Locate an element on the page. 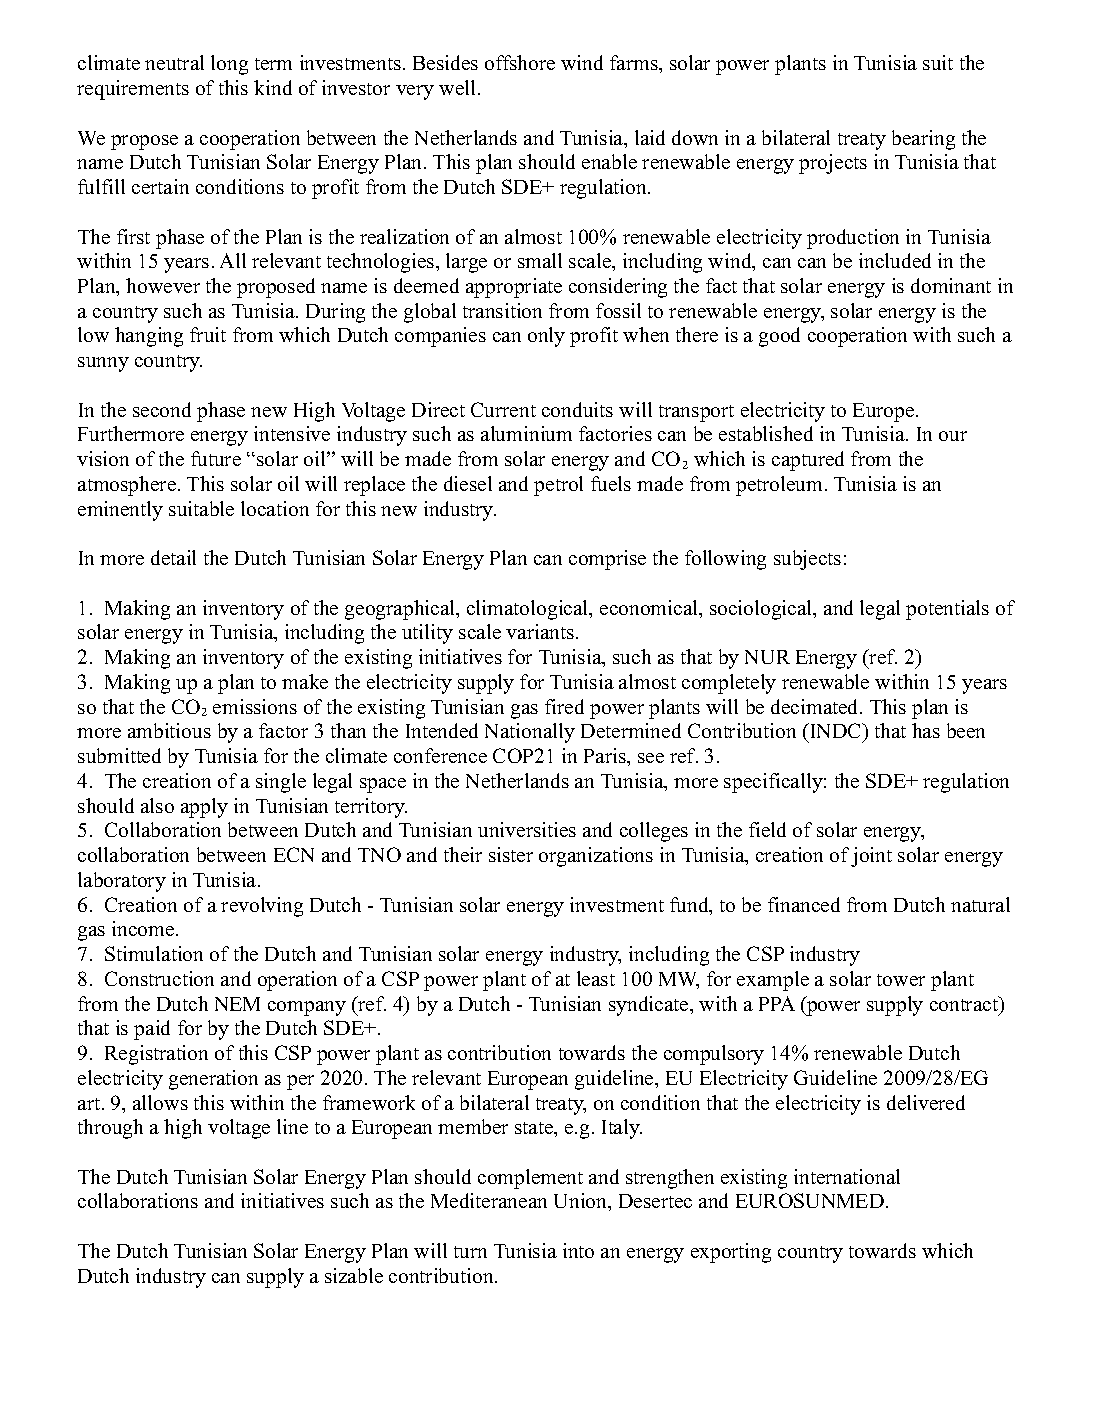 The height and width of the document is (1420, 1097). fruit is located at coordinates (208, 334).
